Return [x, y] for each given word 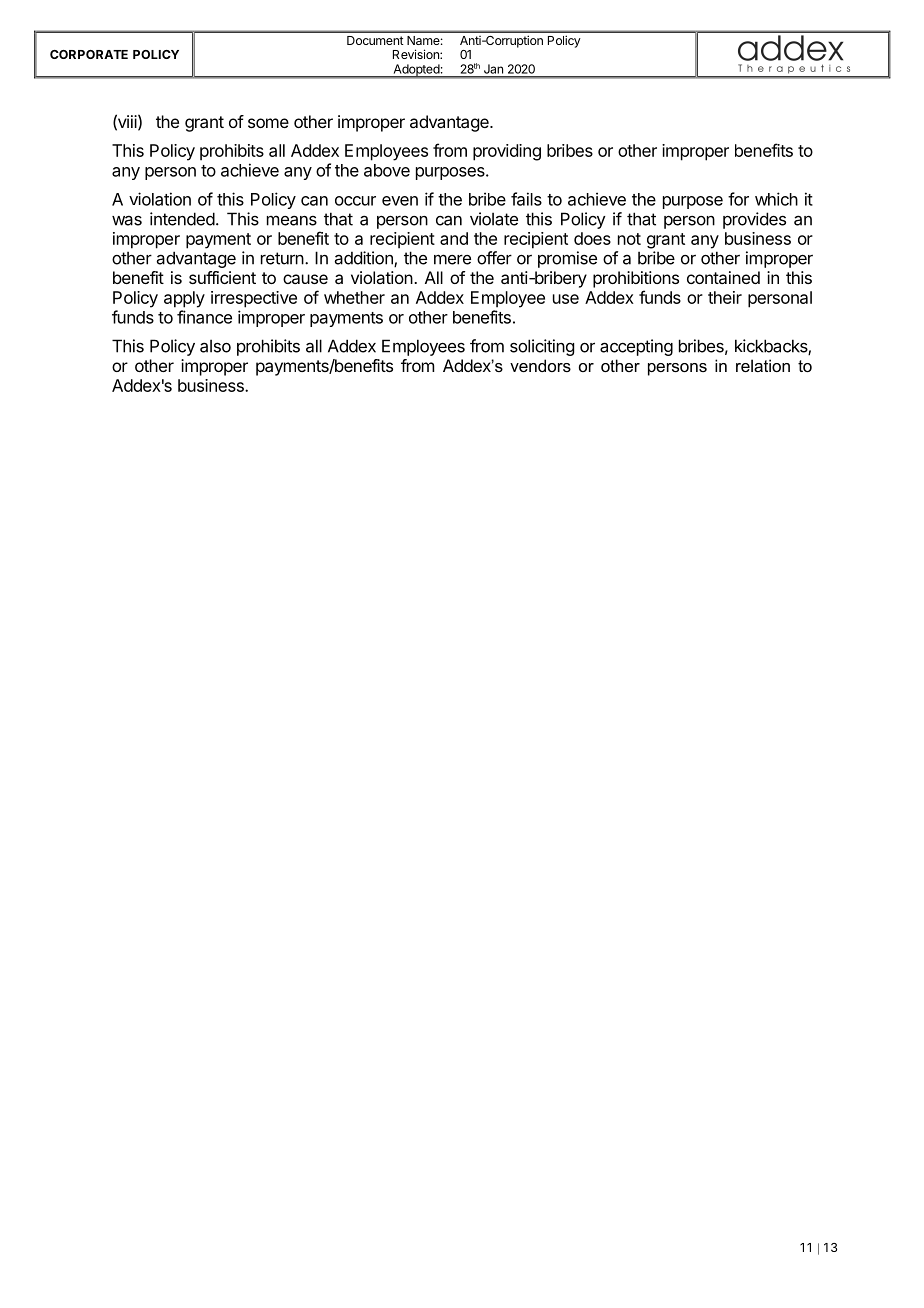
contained [723, 277]
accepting [636, 347]
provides [754, 220]
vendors [540, 365]
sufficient [222, 277]
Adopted [416, 71]
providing [507, 152]
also [215, 346]
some [268, 123]
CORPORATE [89, 54]
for [738, 199]
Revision [417, 54]
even [400, 201]
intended [182, 219]
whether [354, 297]
